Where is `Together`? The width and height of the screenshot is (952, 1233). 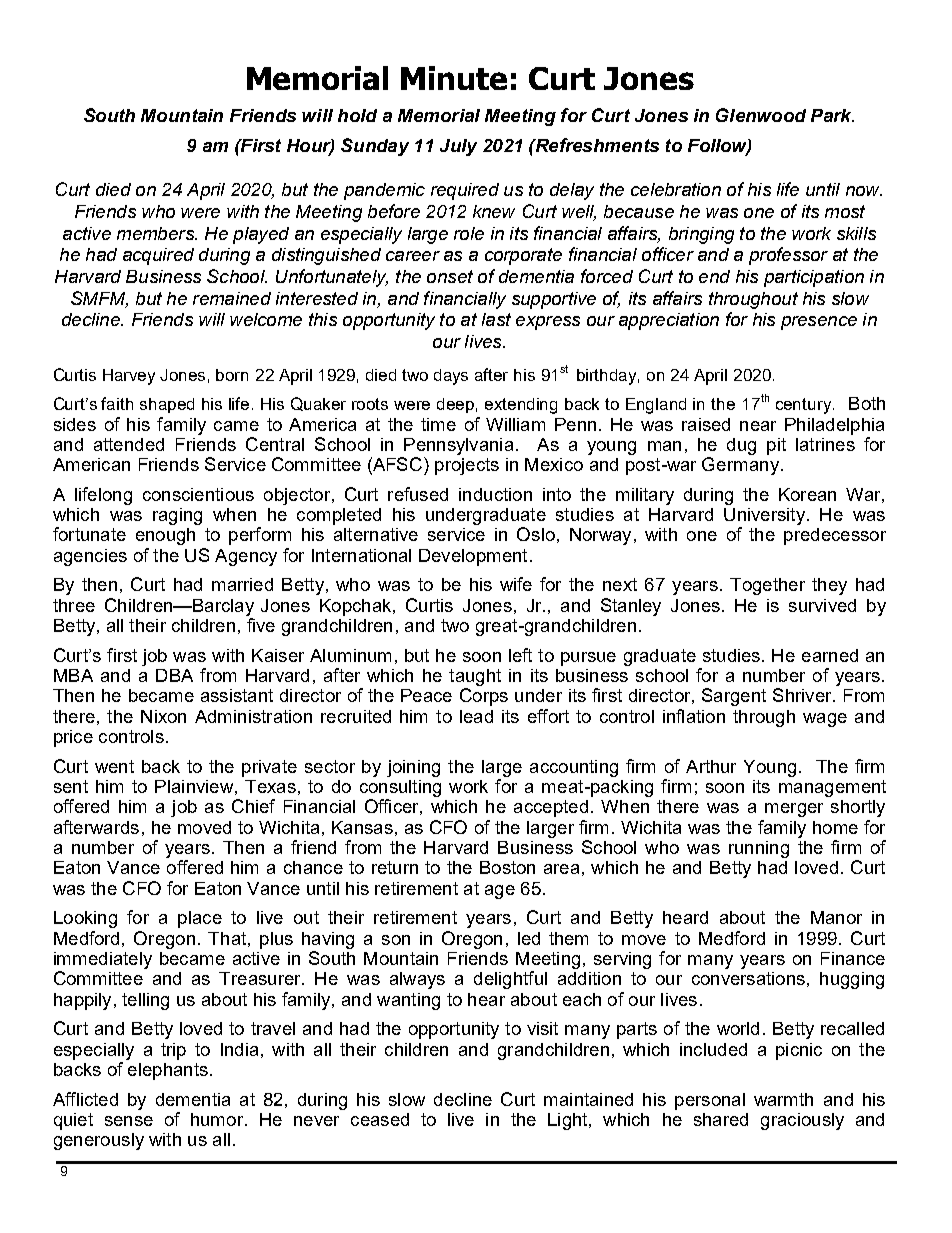 Together is located at coordinates (767, 586).
